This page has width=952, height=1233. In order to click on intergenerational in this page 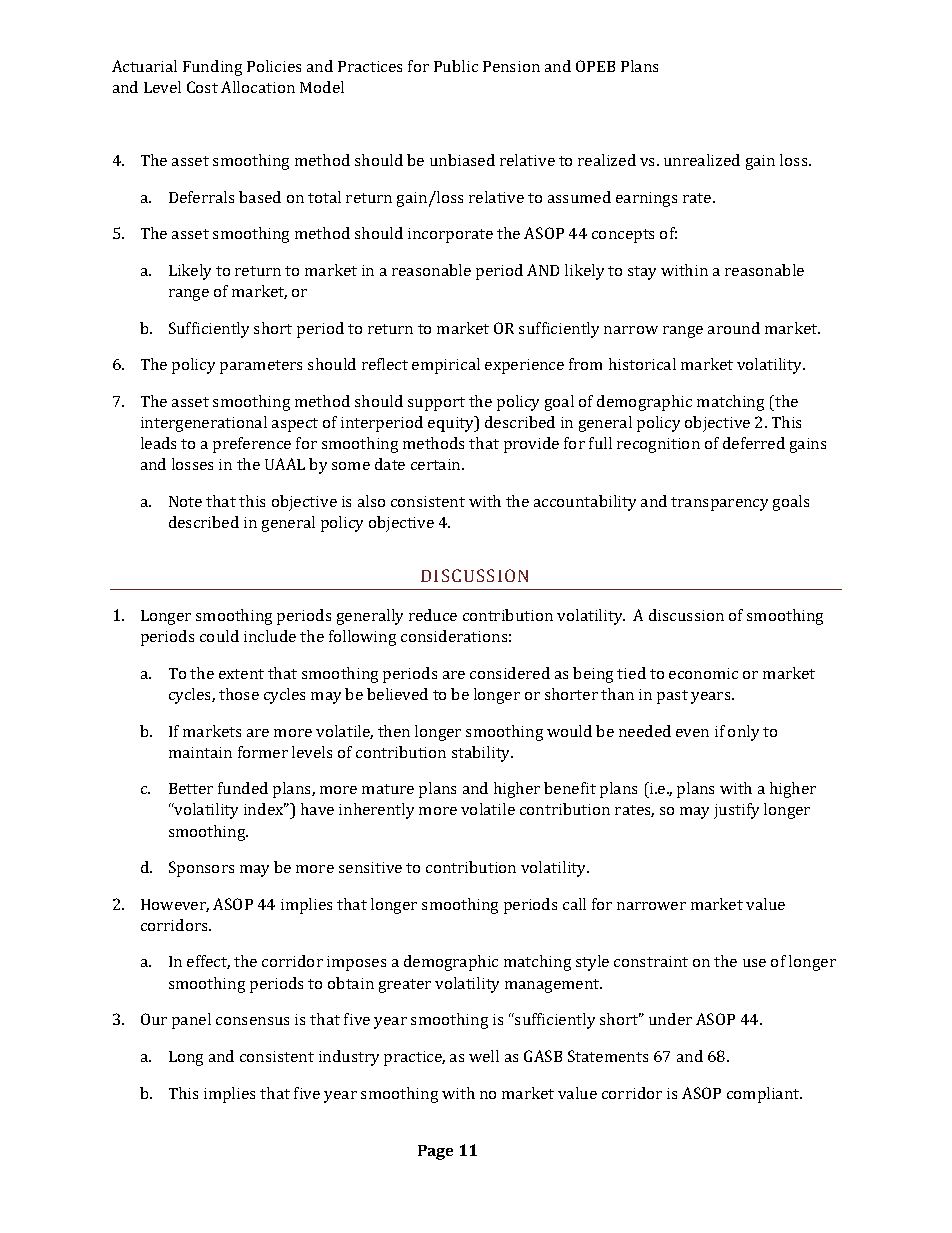, I will do `click(204, 424)`.
